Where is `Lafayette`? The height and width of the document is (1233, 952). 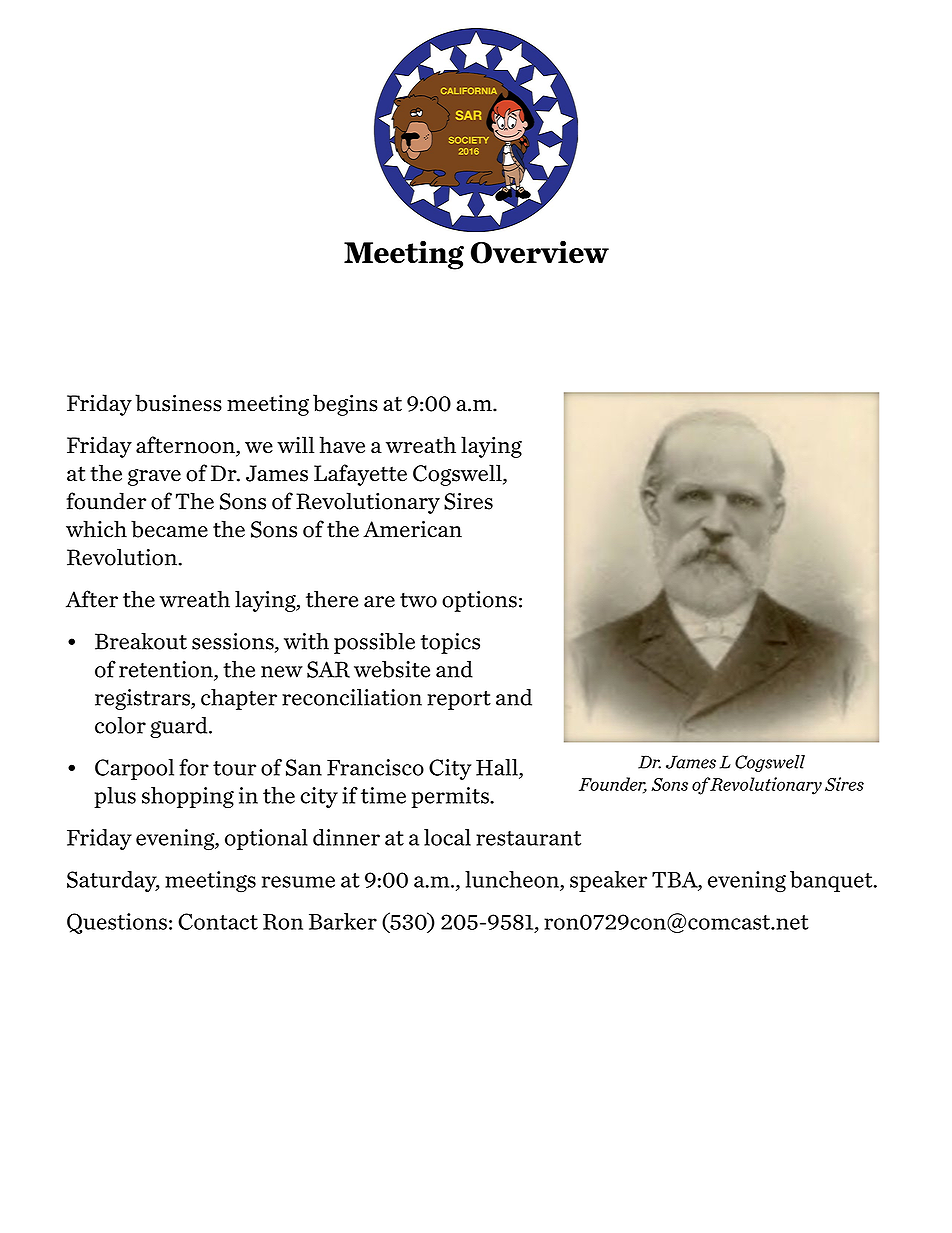
Lafayette is located at coordinates (360, 475).
